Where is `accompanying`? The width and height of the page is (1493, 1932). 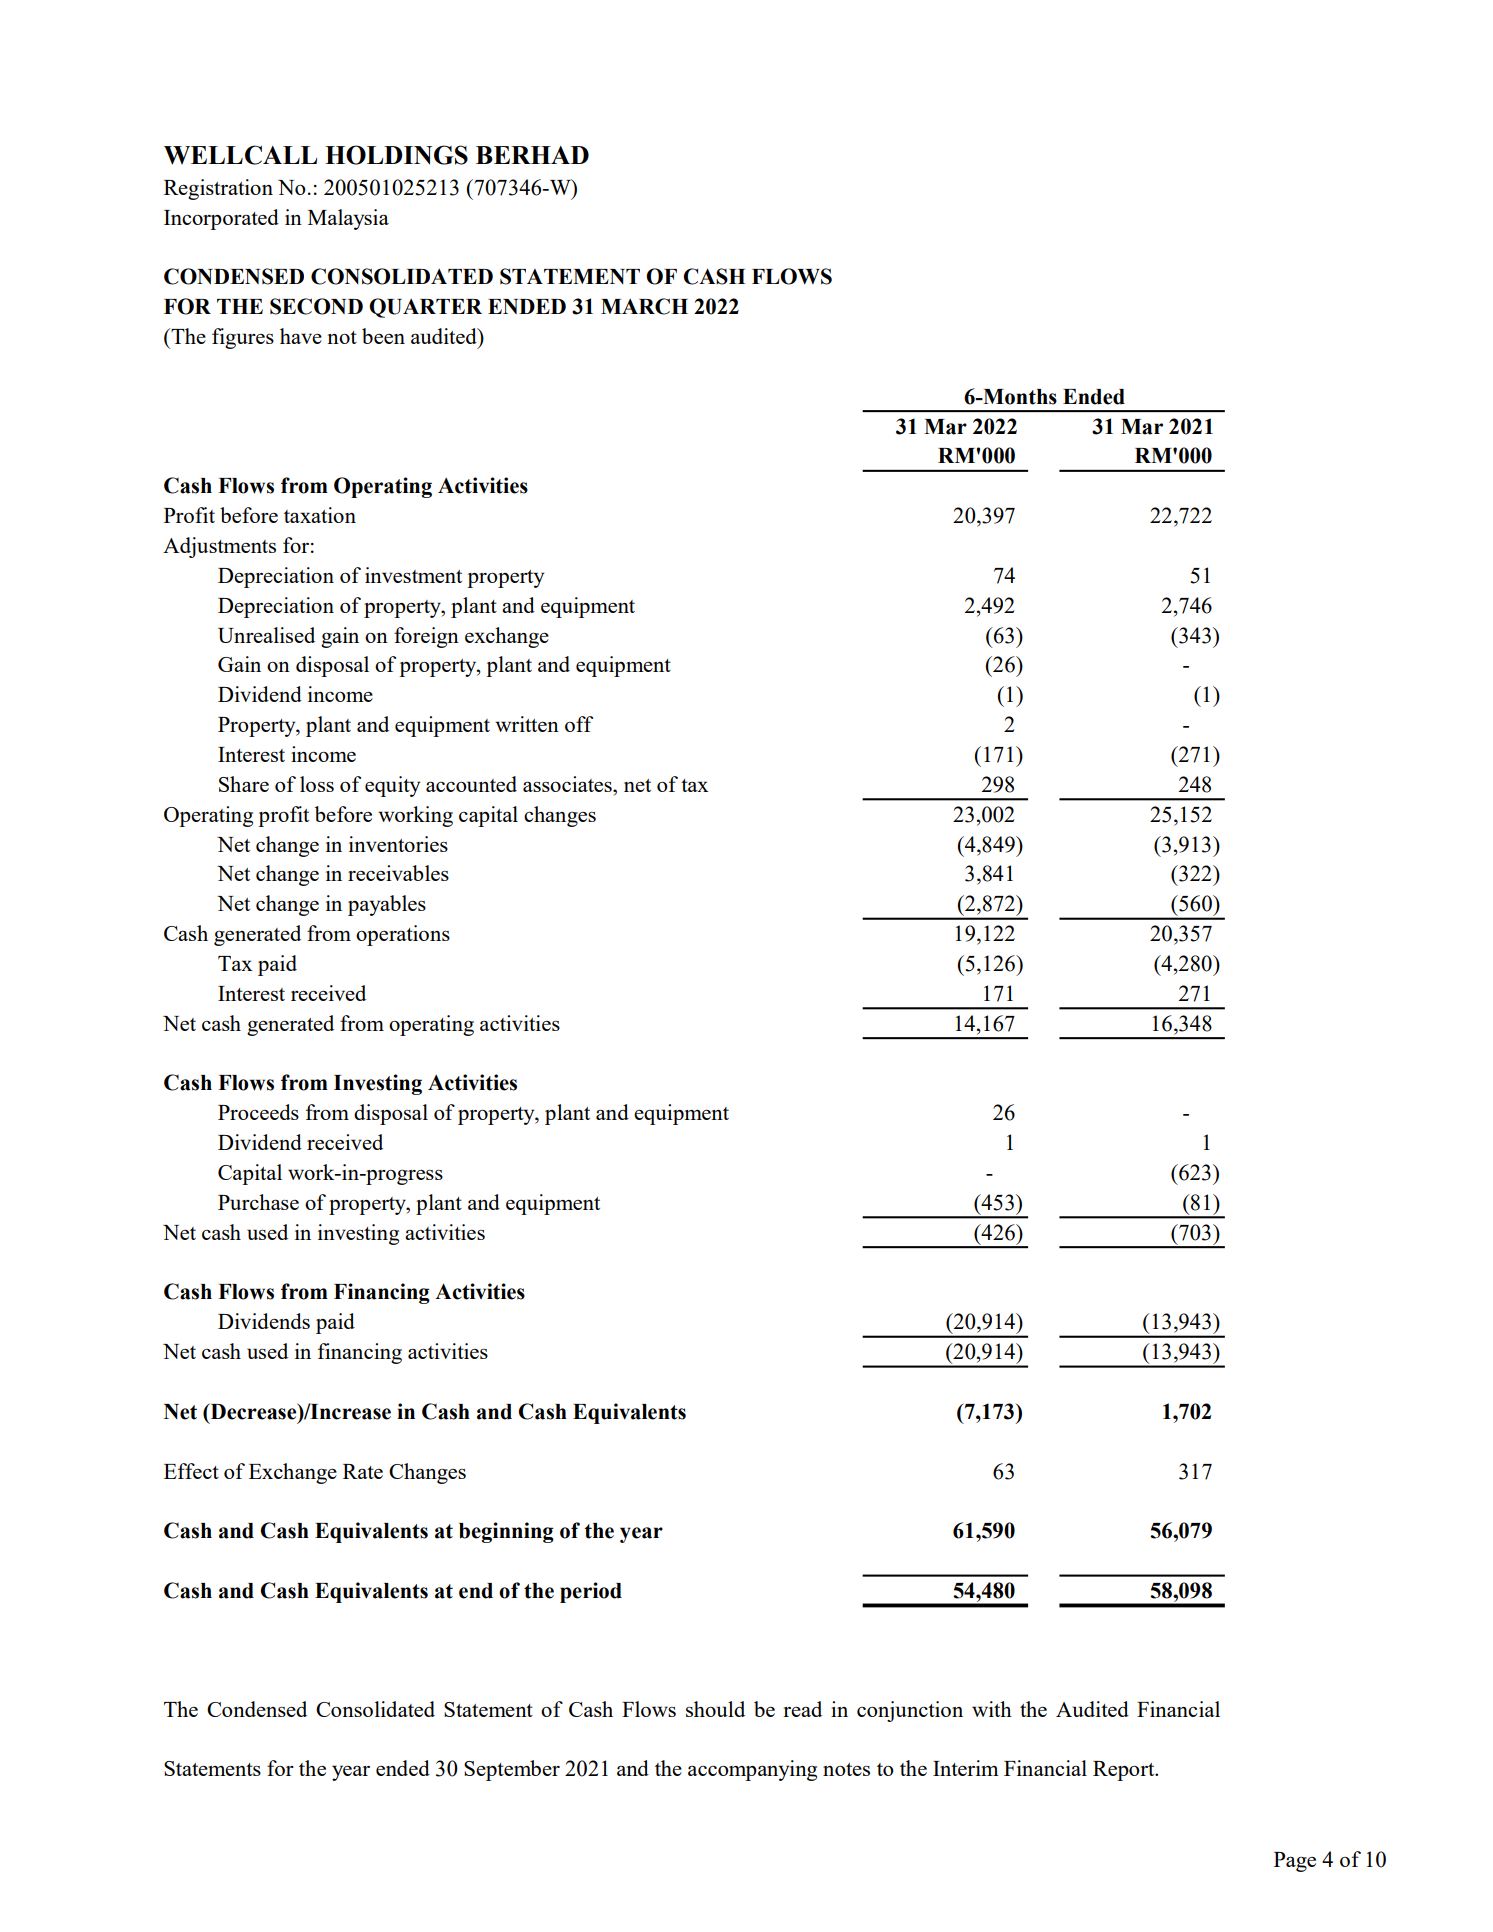
accompanying is located at coordinates (752, 1770).
